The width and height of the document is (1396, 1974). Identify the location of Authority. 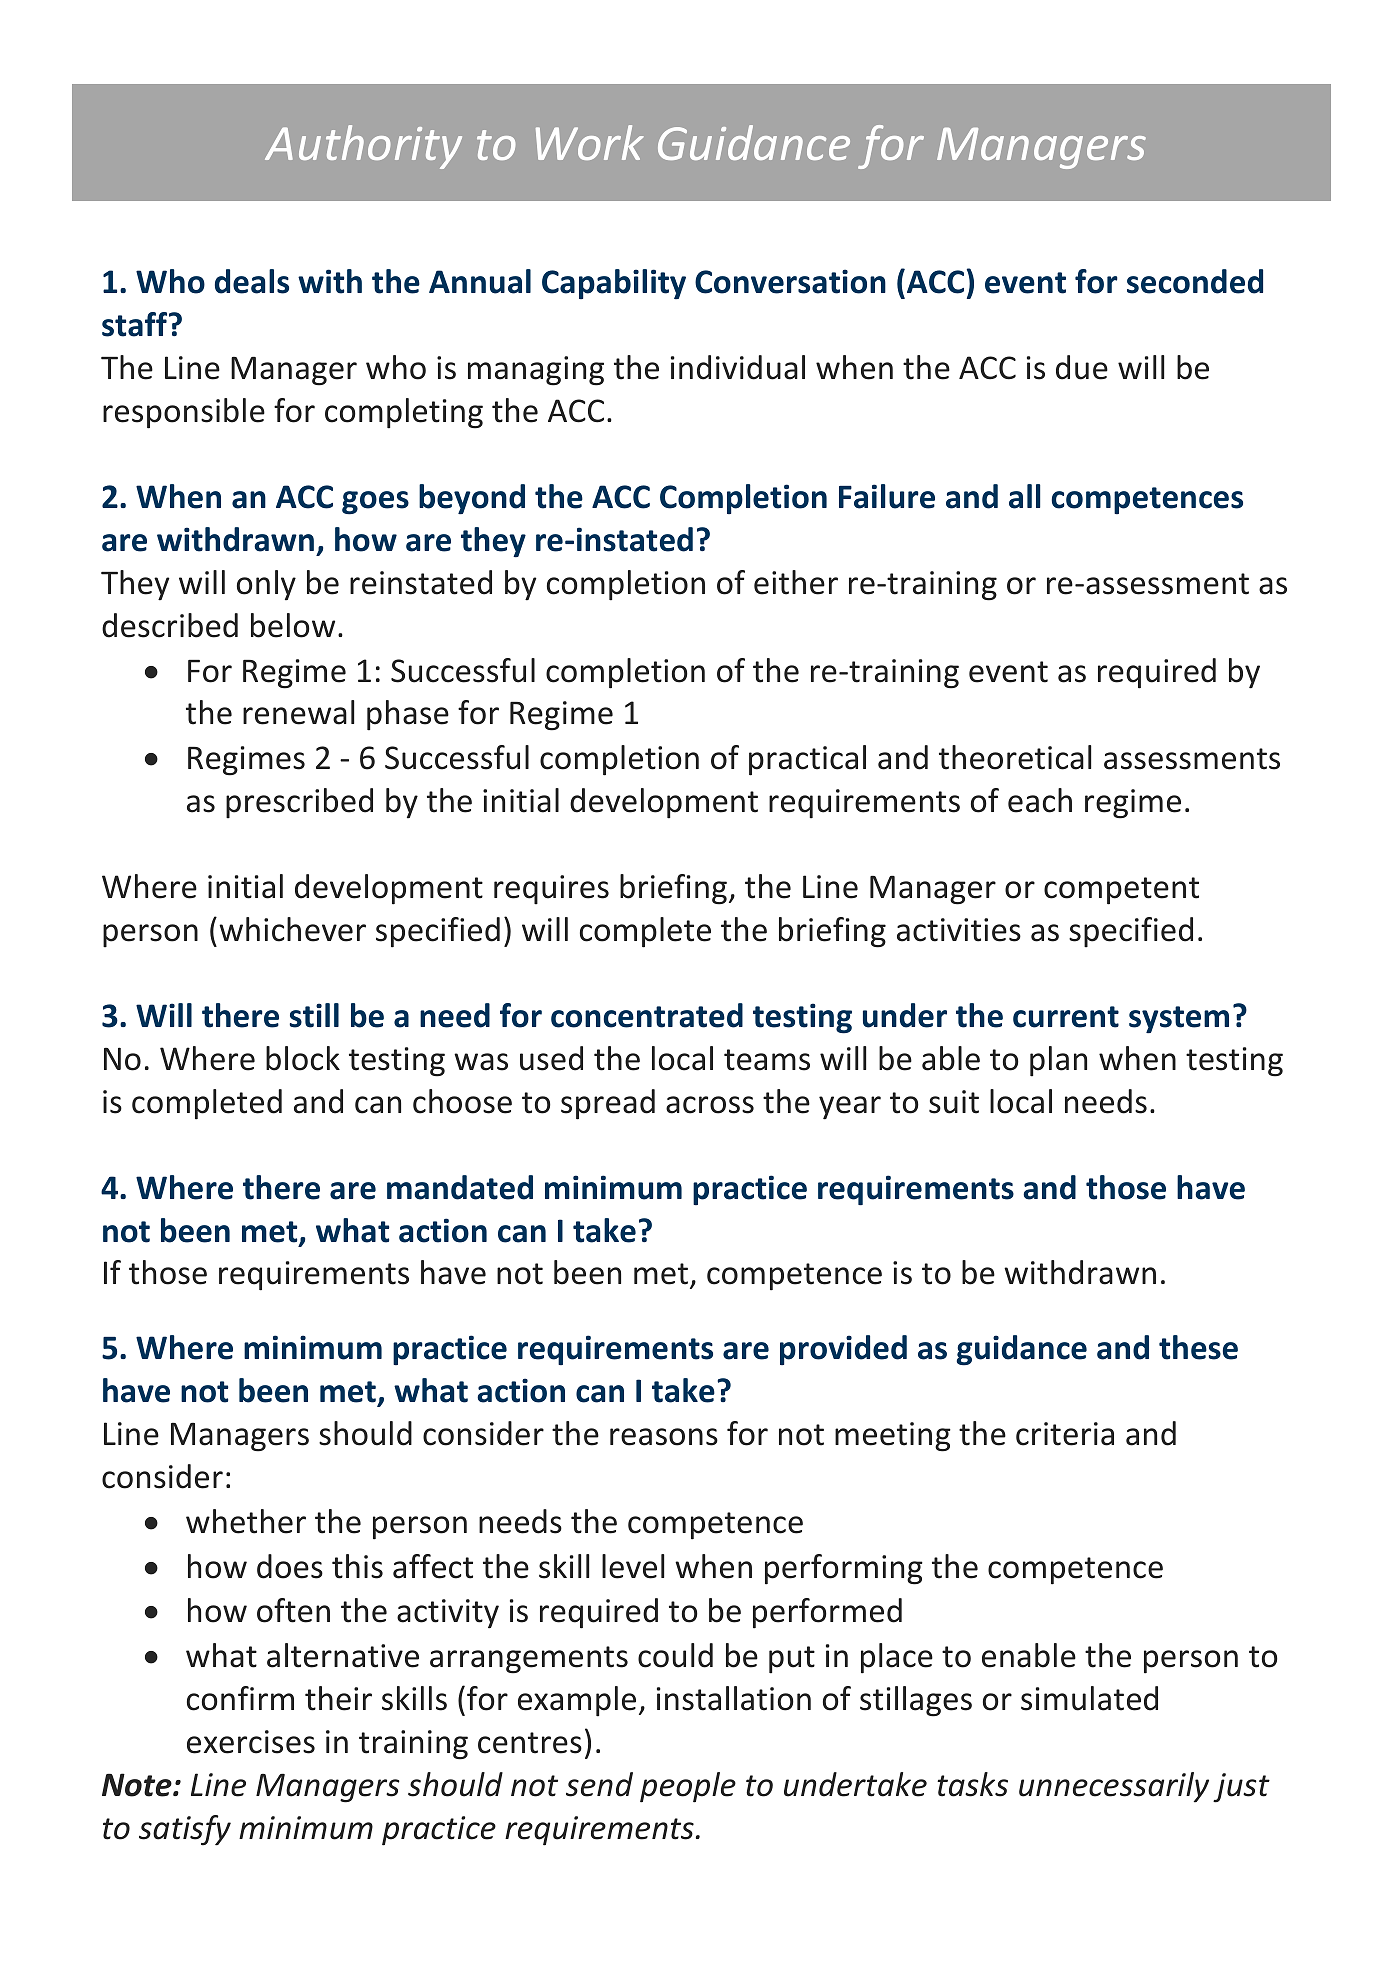
(363, 147).
